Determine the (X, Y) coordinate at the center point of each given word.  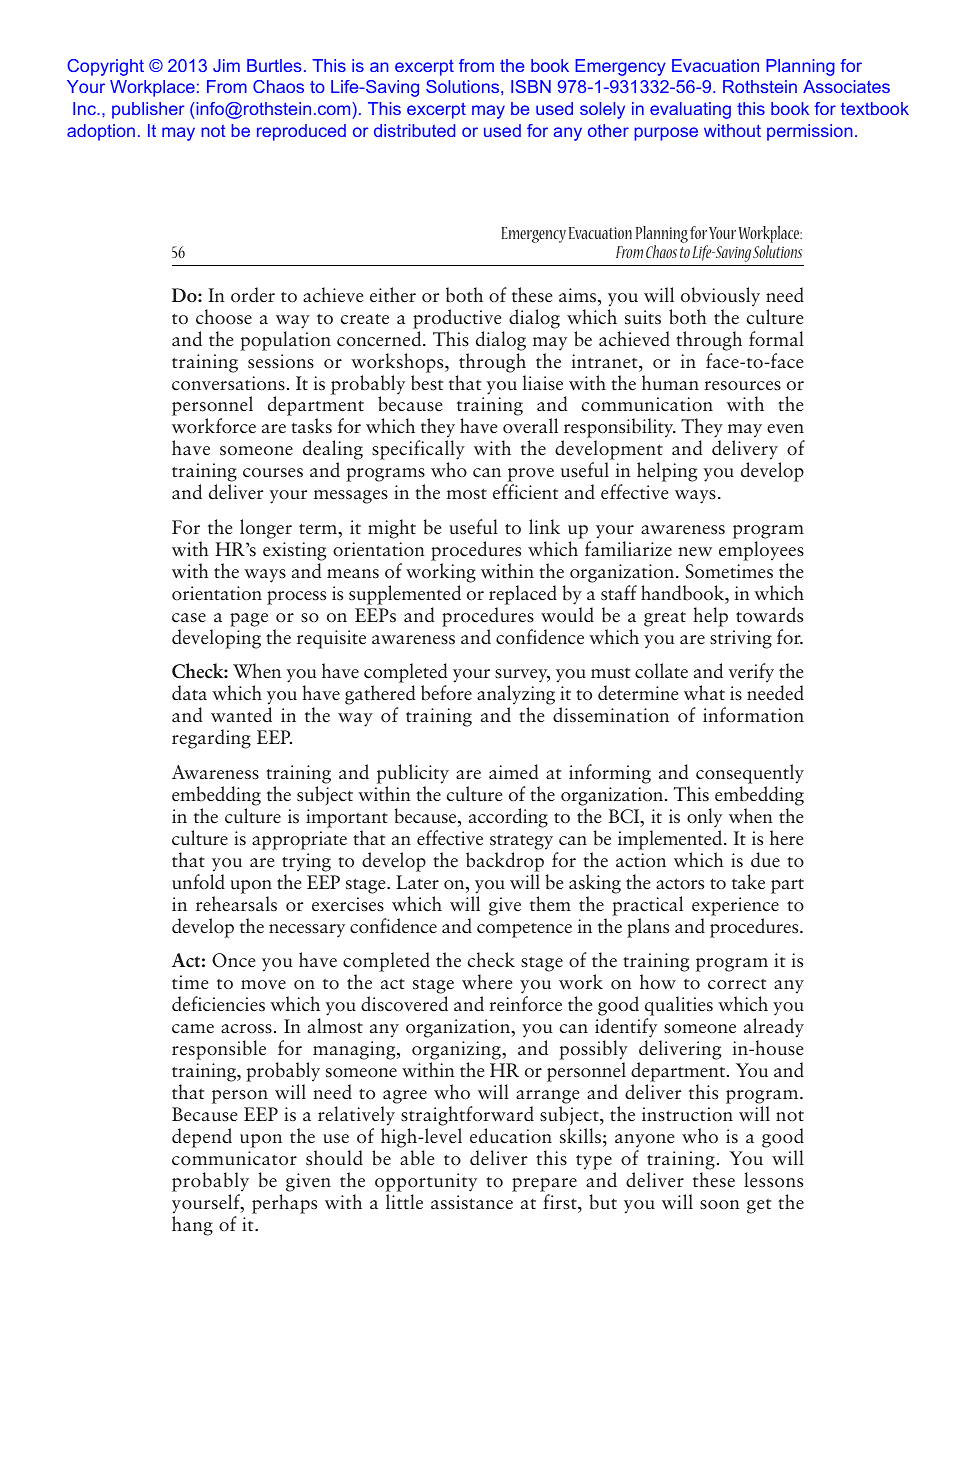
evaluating (690, 110)
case (189, 618)
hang (192, 1226)
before (446, 693)
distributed (414, 130)
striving (741, 639)
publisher (148, 110)
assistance (472, 1202)
